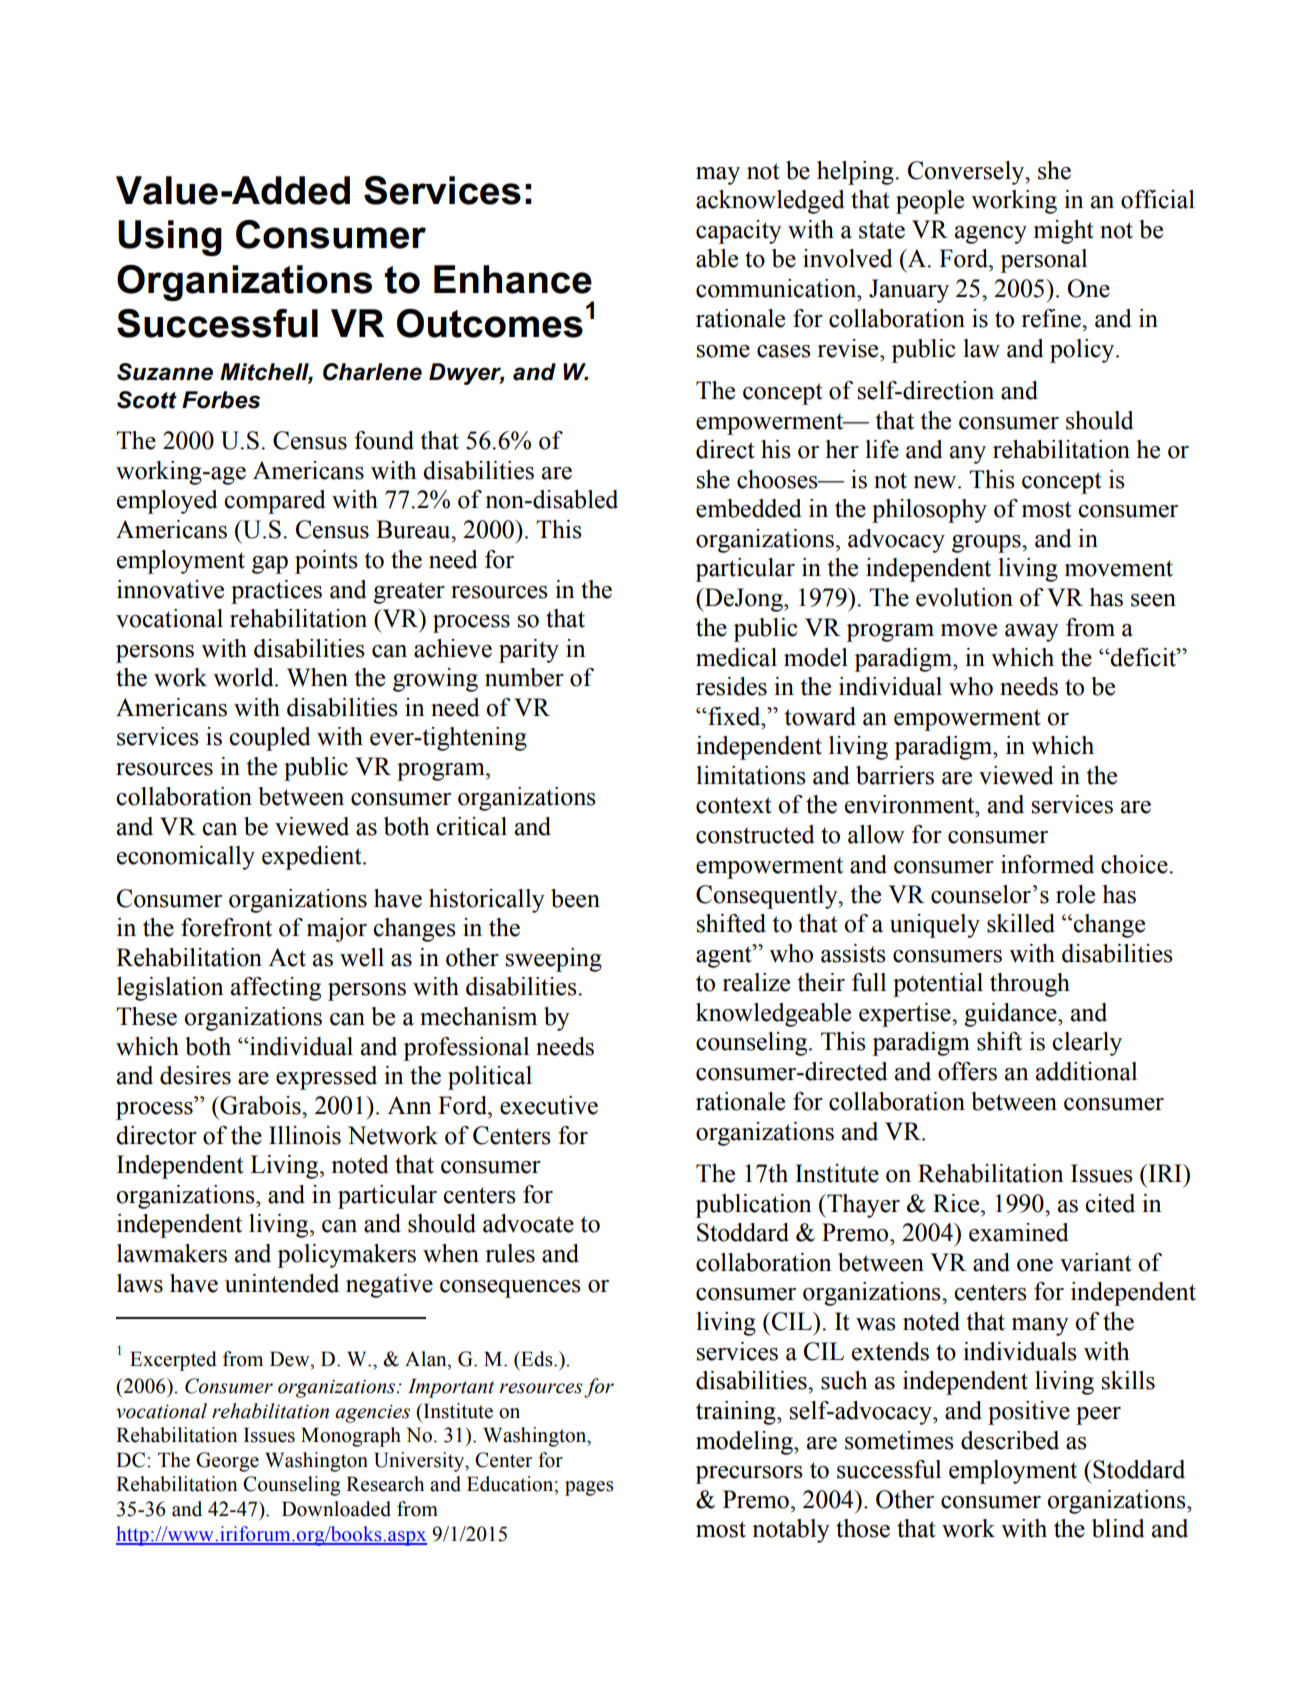  What do you see at coordinates (227, 1462) in the screenshot?
I see `George` at bounding box center [227, 1462].
